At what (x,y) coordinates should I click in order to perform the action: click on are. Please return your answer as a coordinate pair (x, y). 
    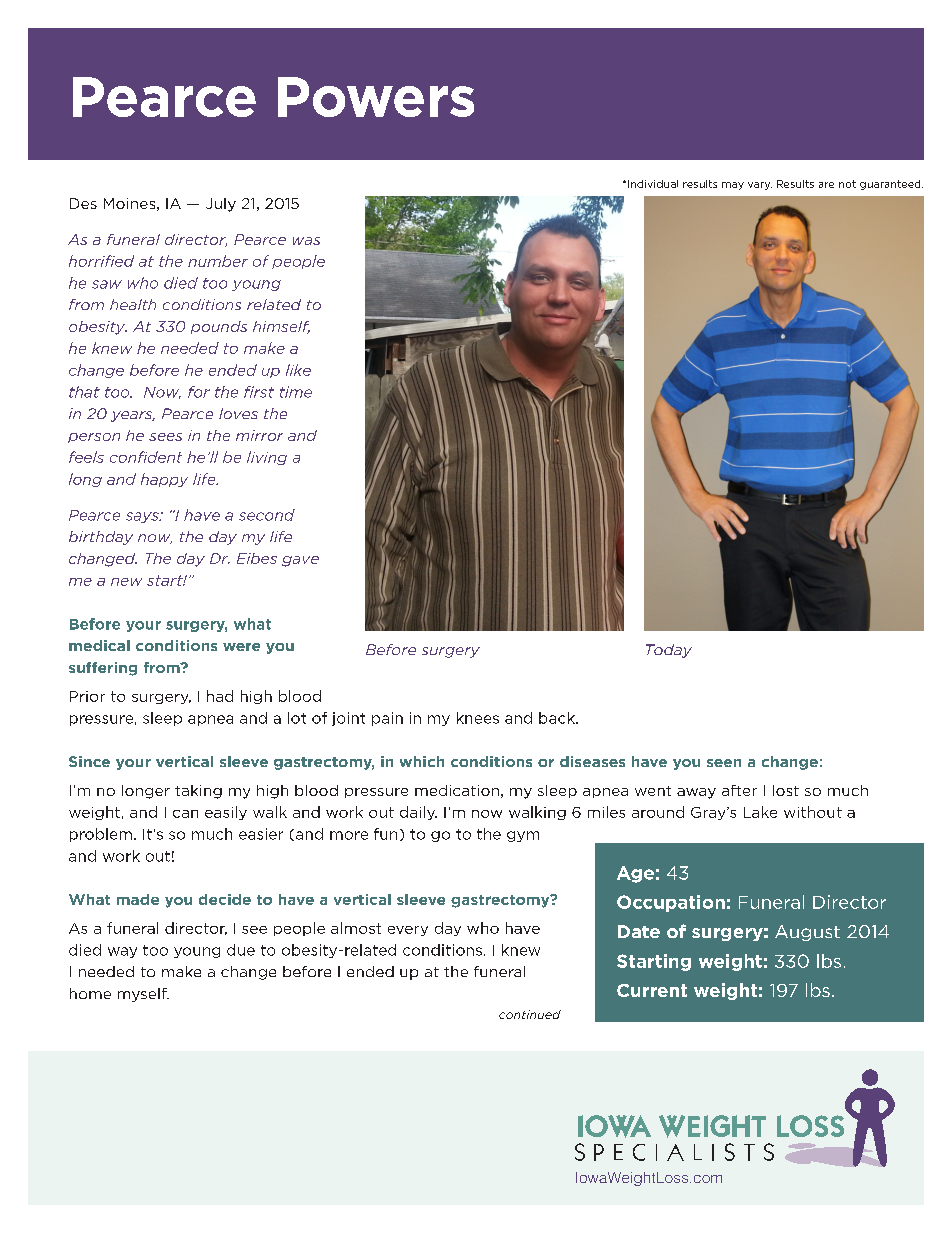
    Looking at the image, I should click on (826, 185).
